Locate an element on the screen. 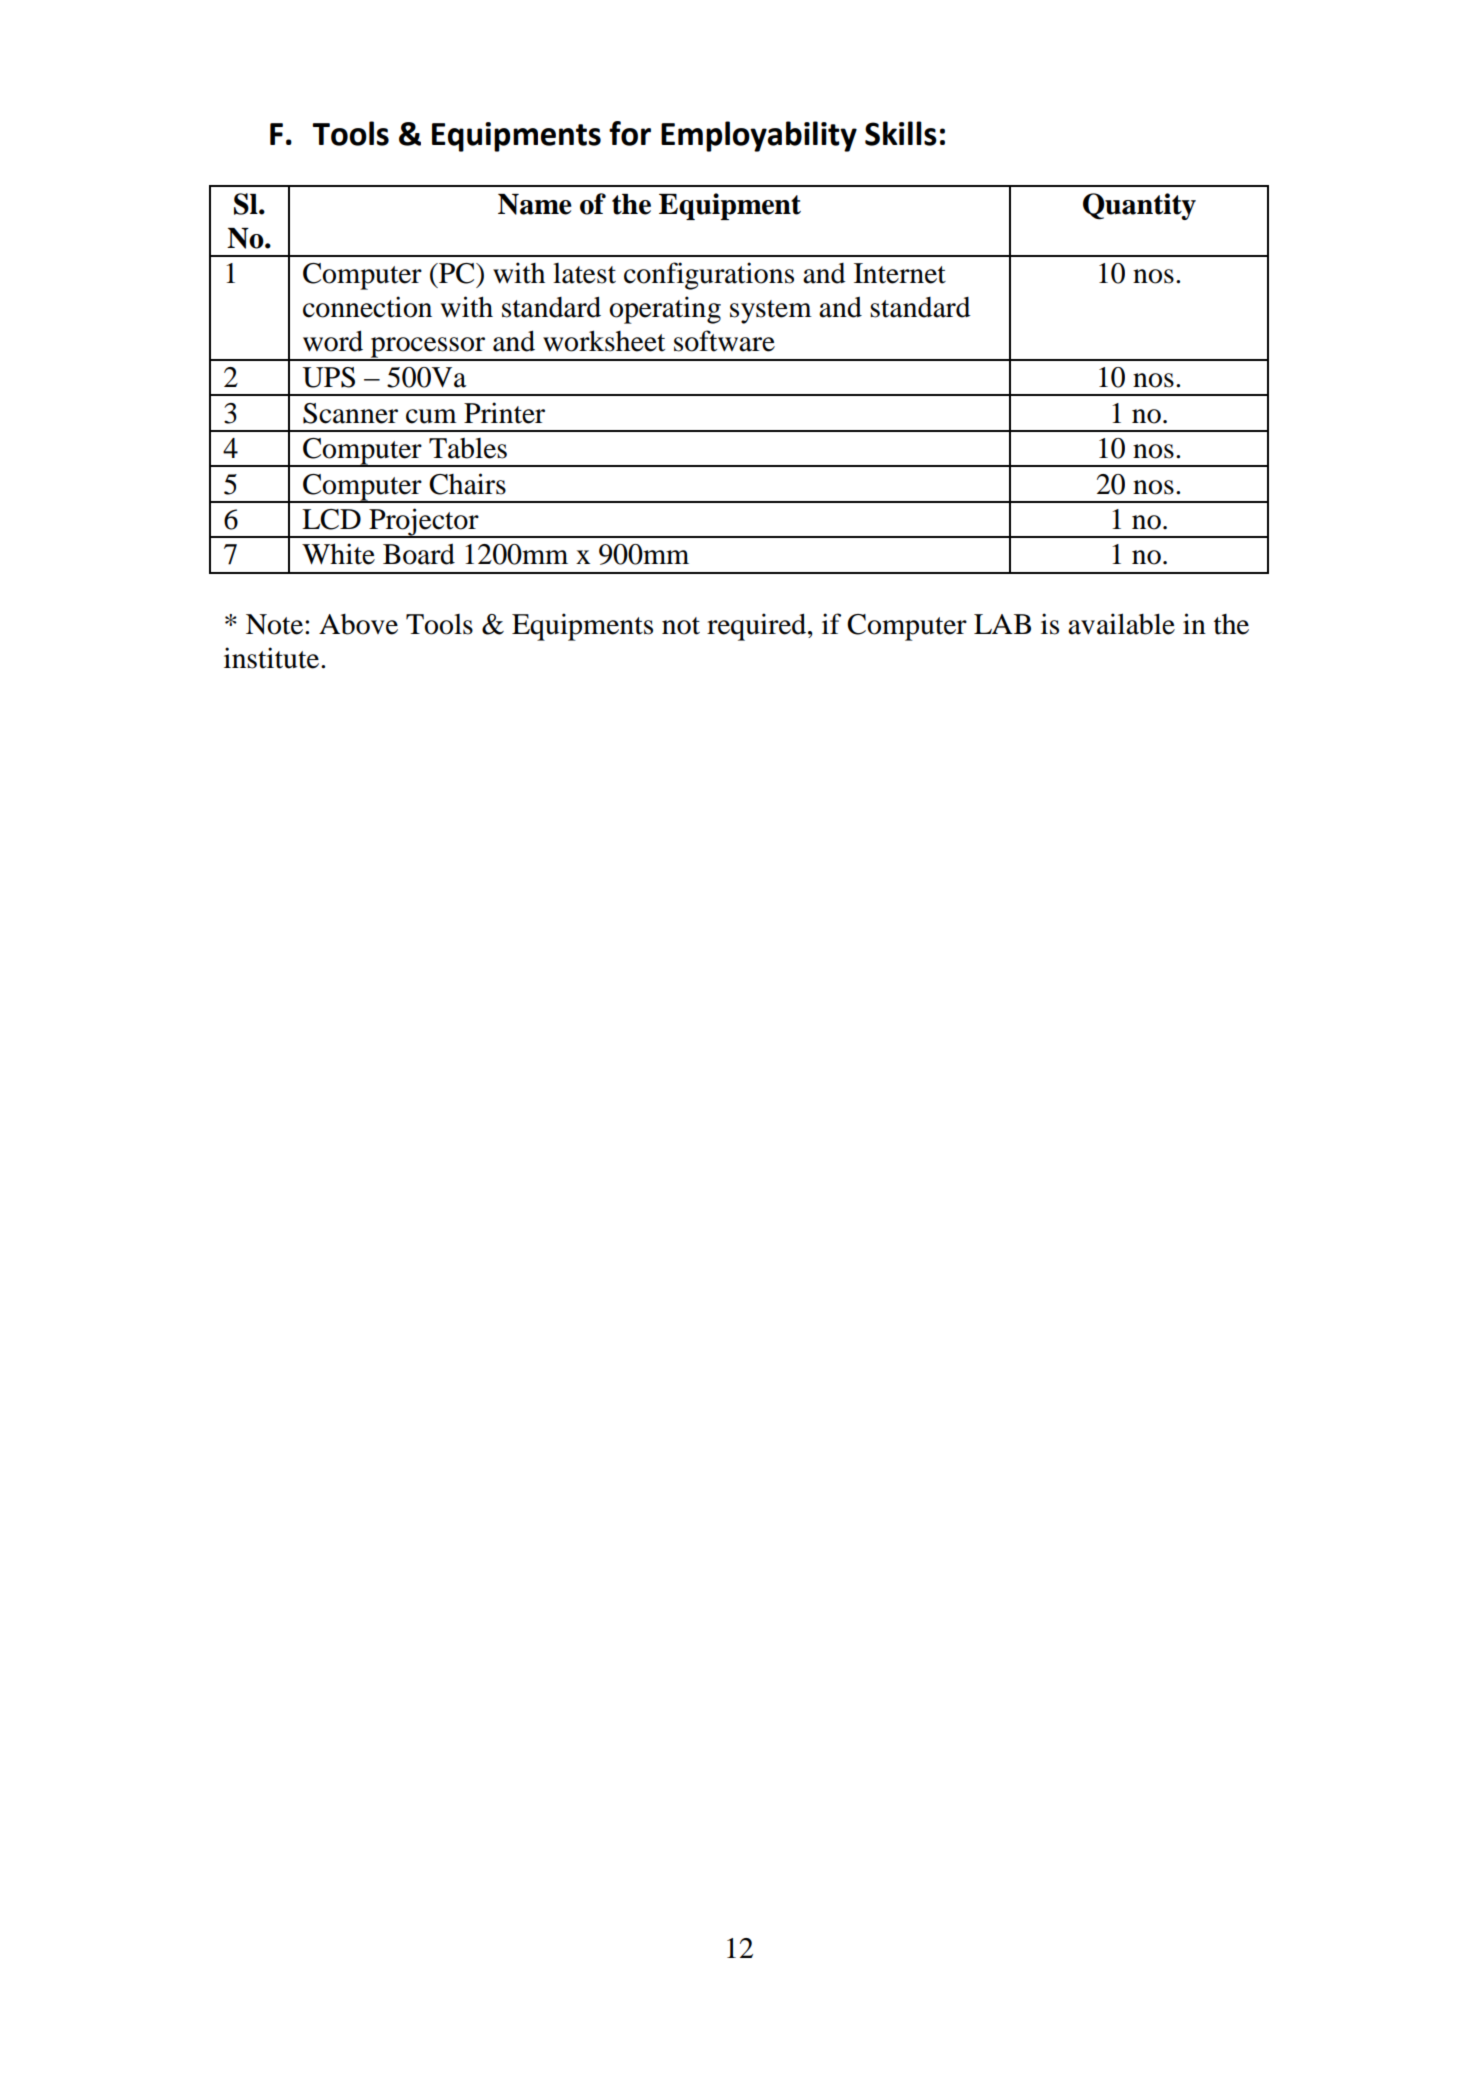 The image size is (1478, 2089). software is located at coordinates (724, 341).
